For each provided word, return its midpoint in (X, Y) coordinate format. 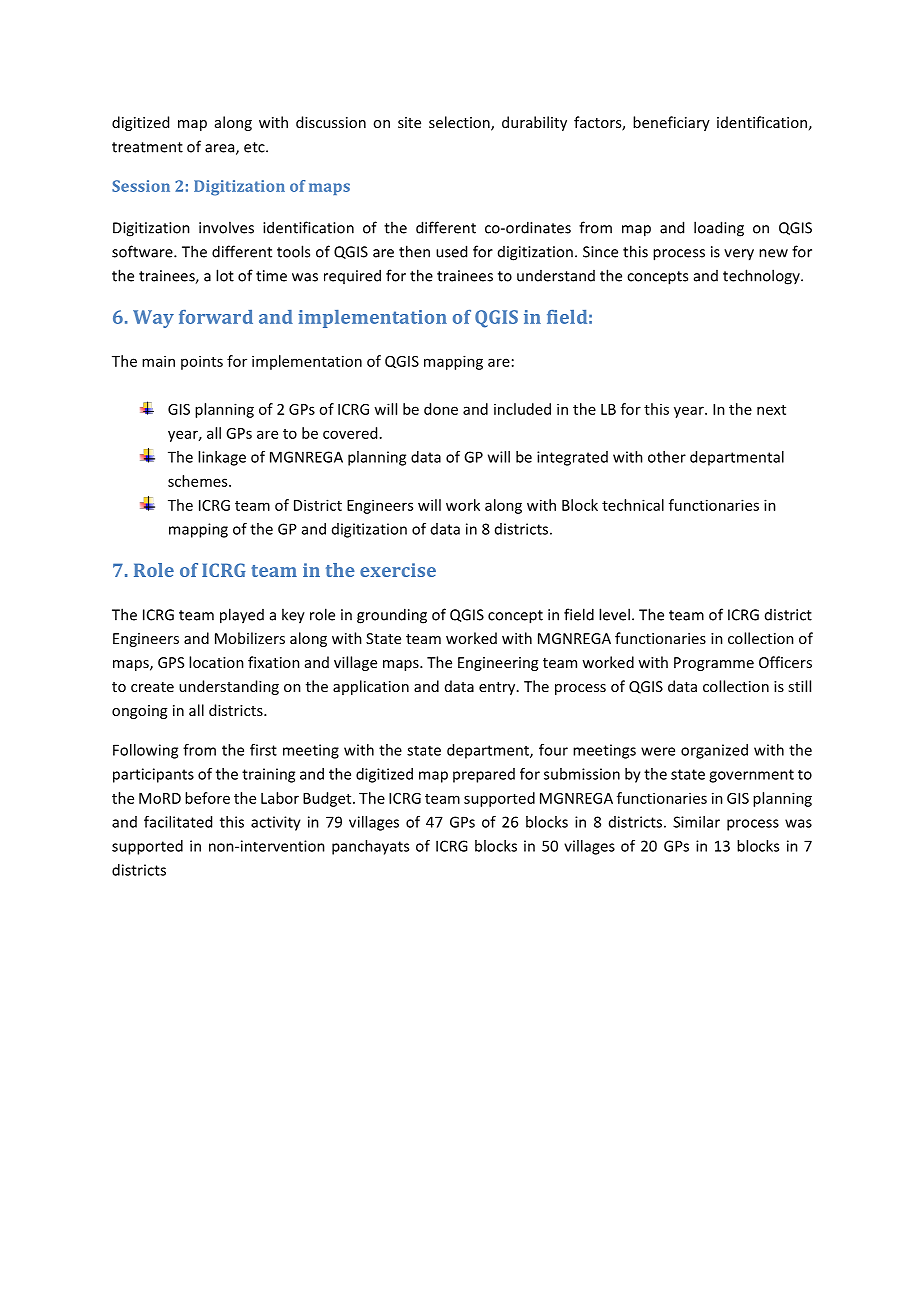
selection (460, 123)
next (771, 410)
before (207, 798)
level (614, 614)
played (242, 616)
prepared (484, 775)
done (441, 409)
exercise (398, 570)
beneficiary (671, 123)
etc (255, 147)
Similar (696, 822)
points (202, 362)
